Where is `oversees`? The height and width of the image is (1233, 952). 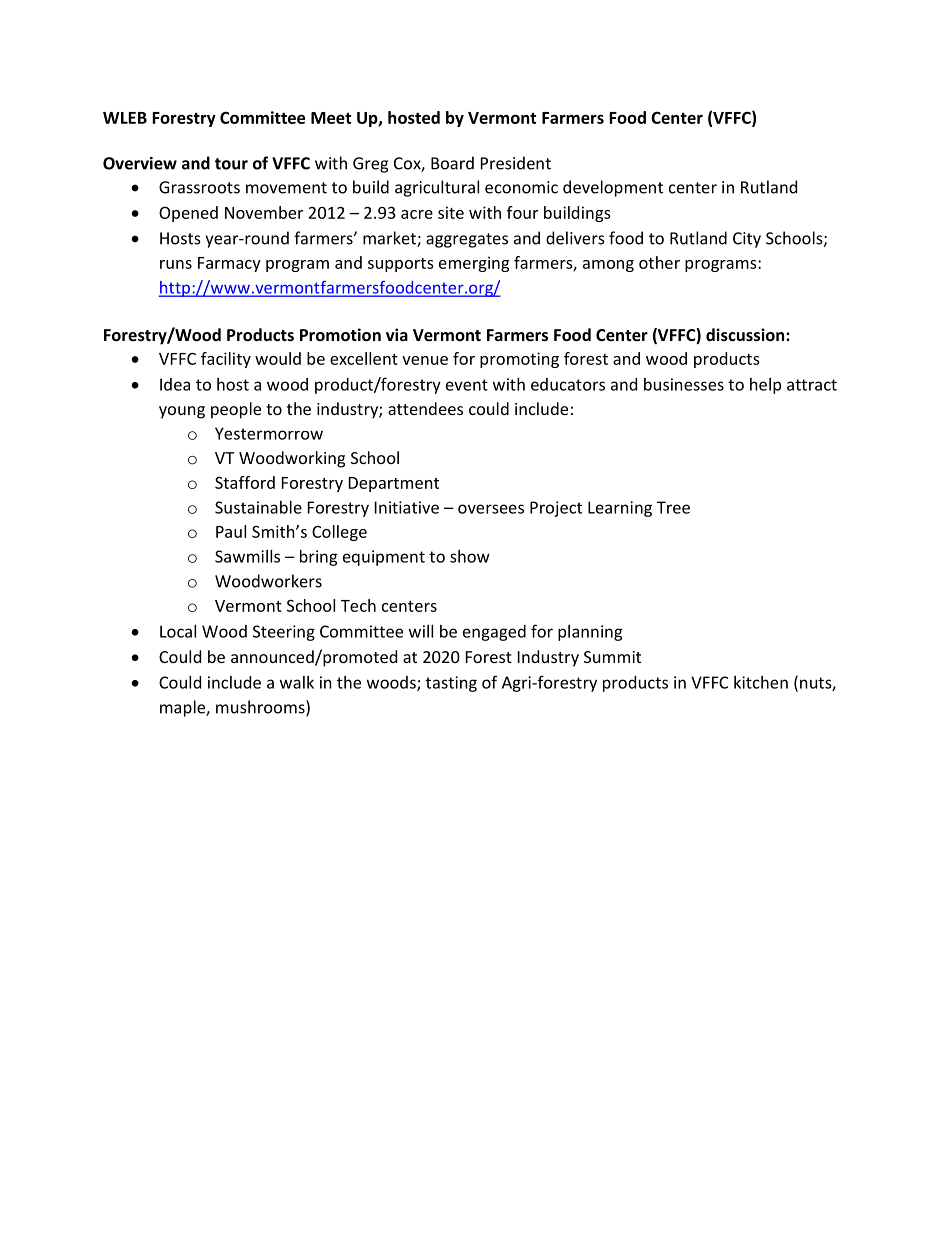 oversees is located at coordinates (491, 509).
